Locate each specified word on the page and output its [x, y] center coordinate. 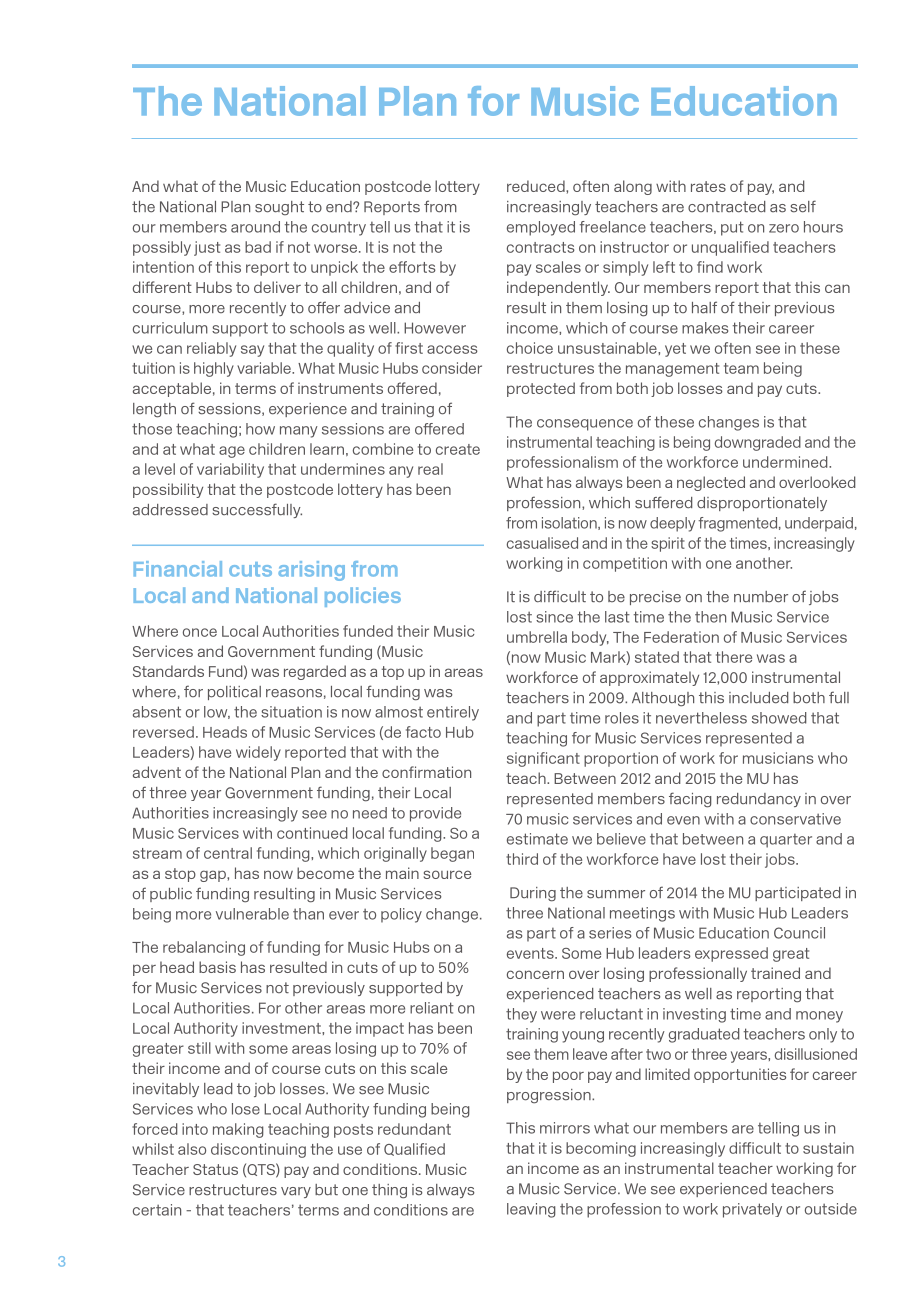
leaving [531, 1210]
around [255, 227]
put [732, 228]
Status [215, 1169]
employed [541, 228]
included [759, 698]
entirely [453, 713]
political [234, 693]
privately [752, 1210]
